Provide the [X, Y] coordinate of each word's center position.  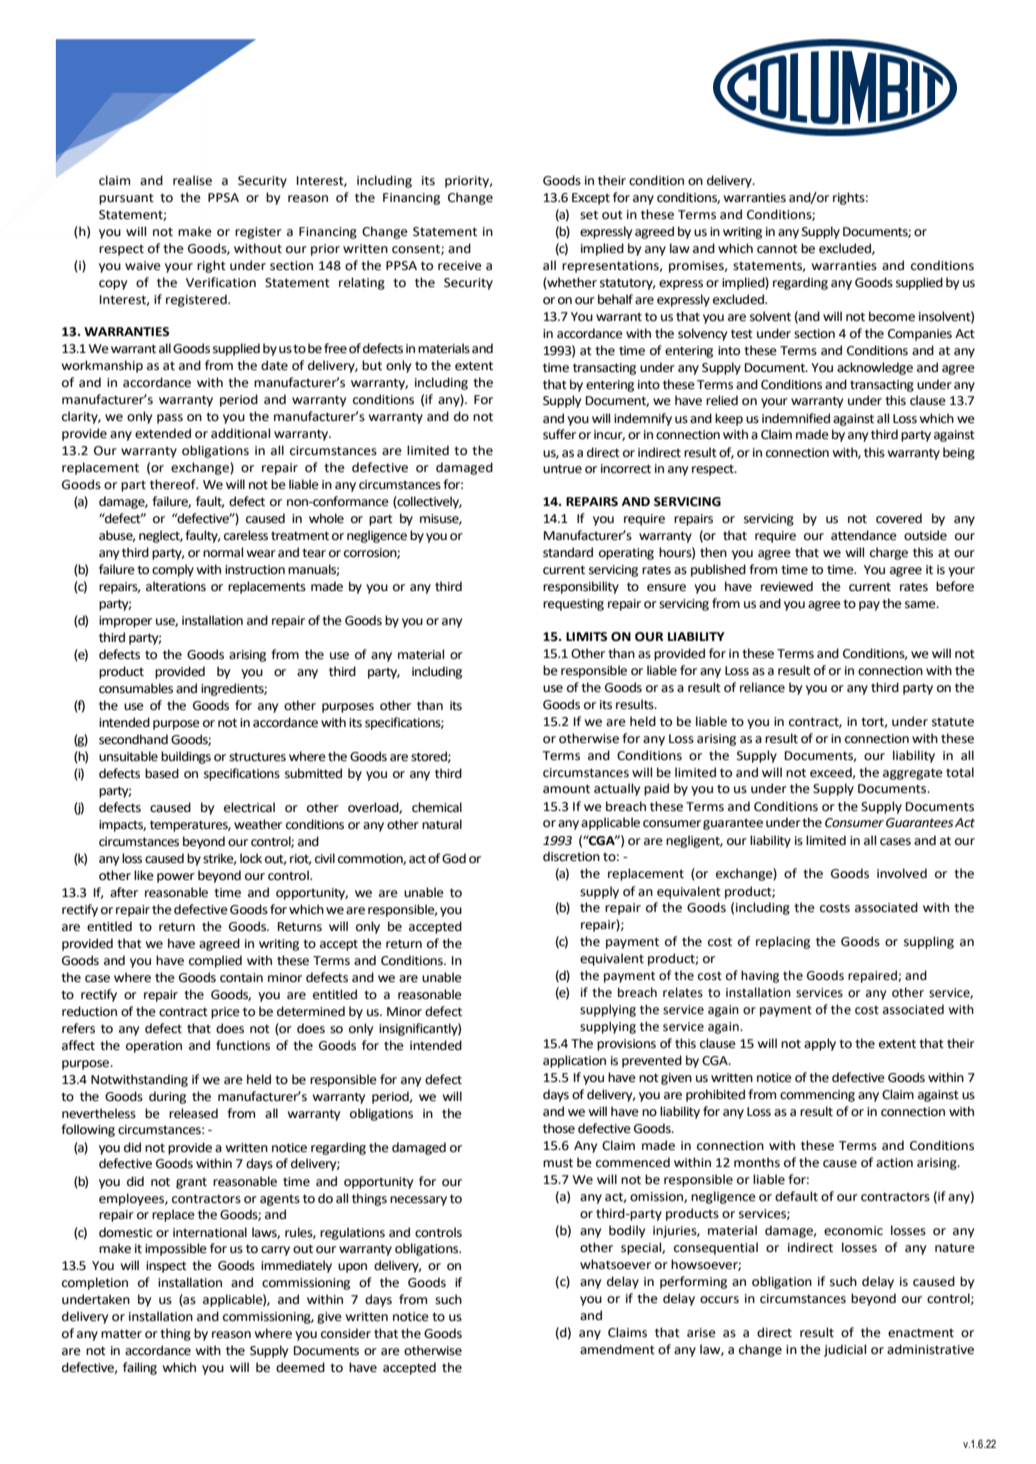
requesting [573, 605]
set [589, 215]
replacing [783, 942]
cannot [777, 249]
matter [121, 1334]
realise [192, 180]
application [574, 1061]
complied [215, 961]
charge [889, 553]
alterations [176, 586]
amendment [617, 1349]
